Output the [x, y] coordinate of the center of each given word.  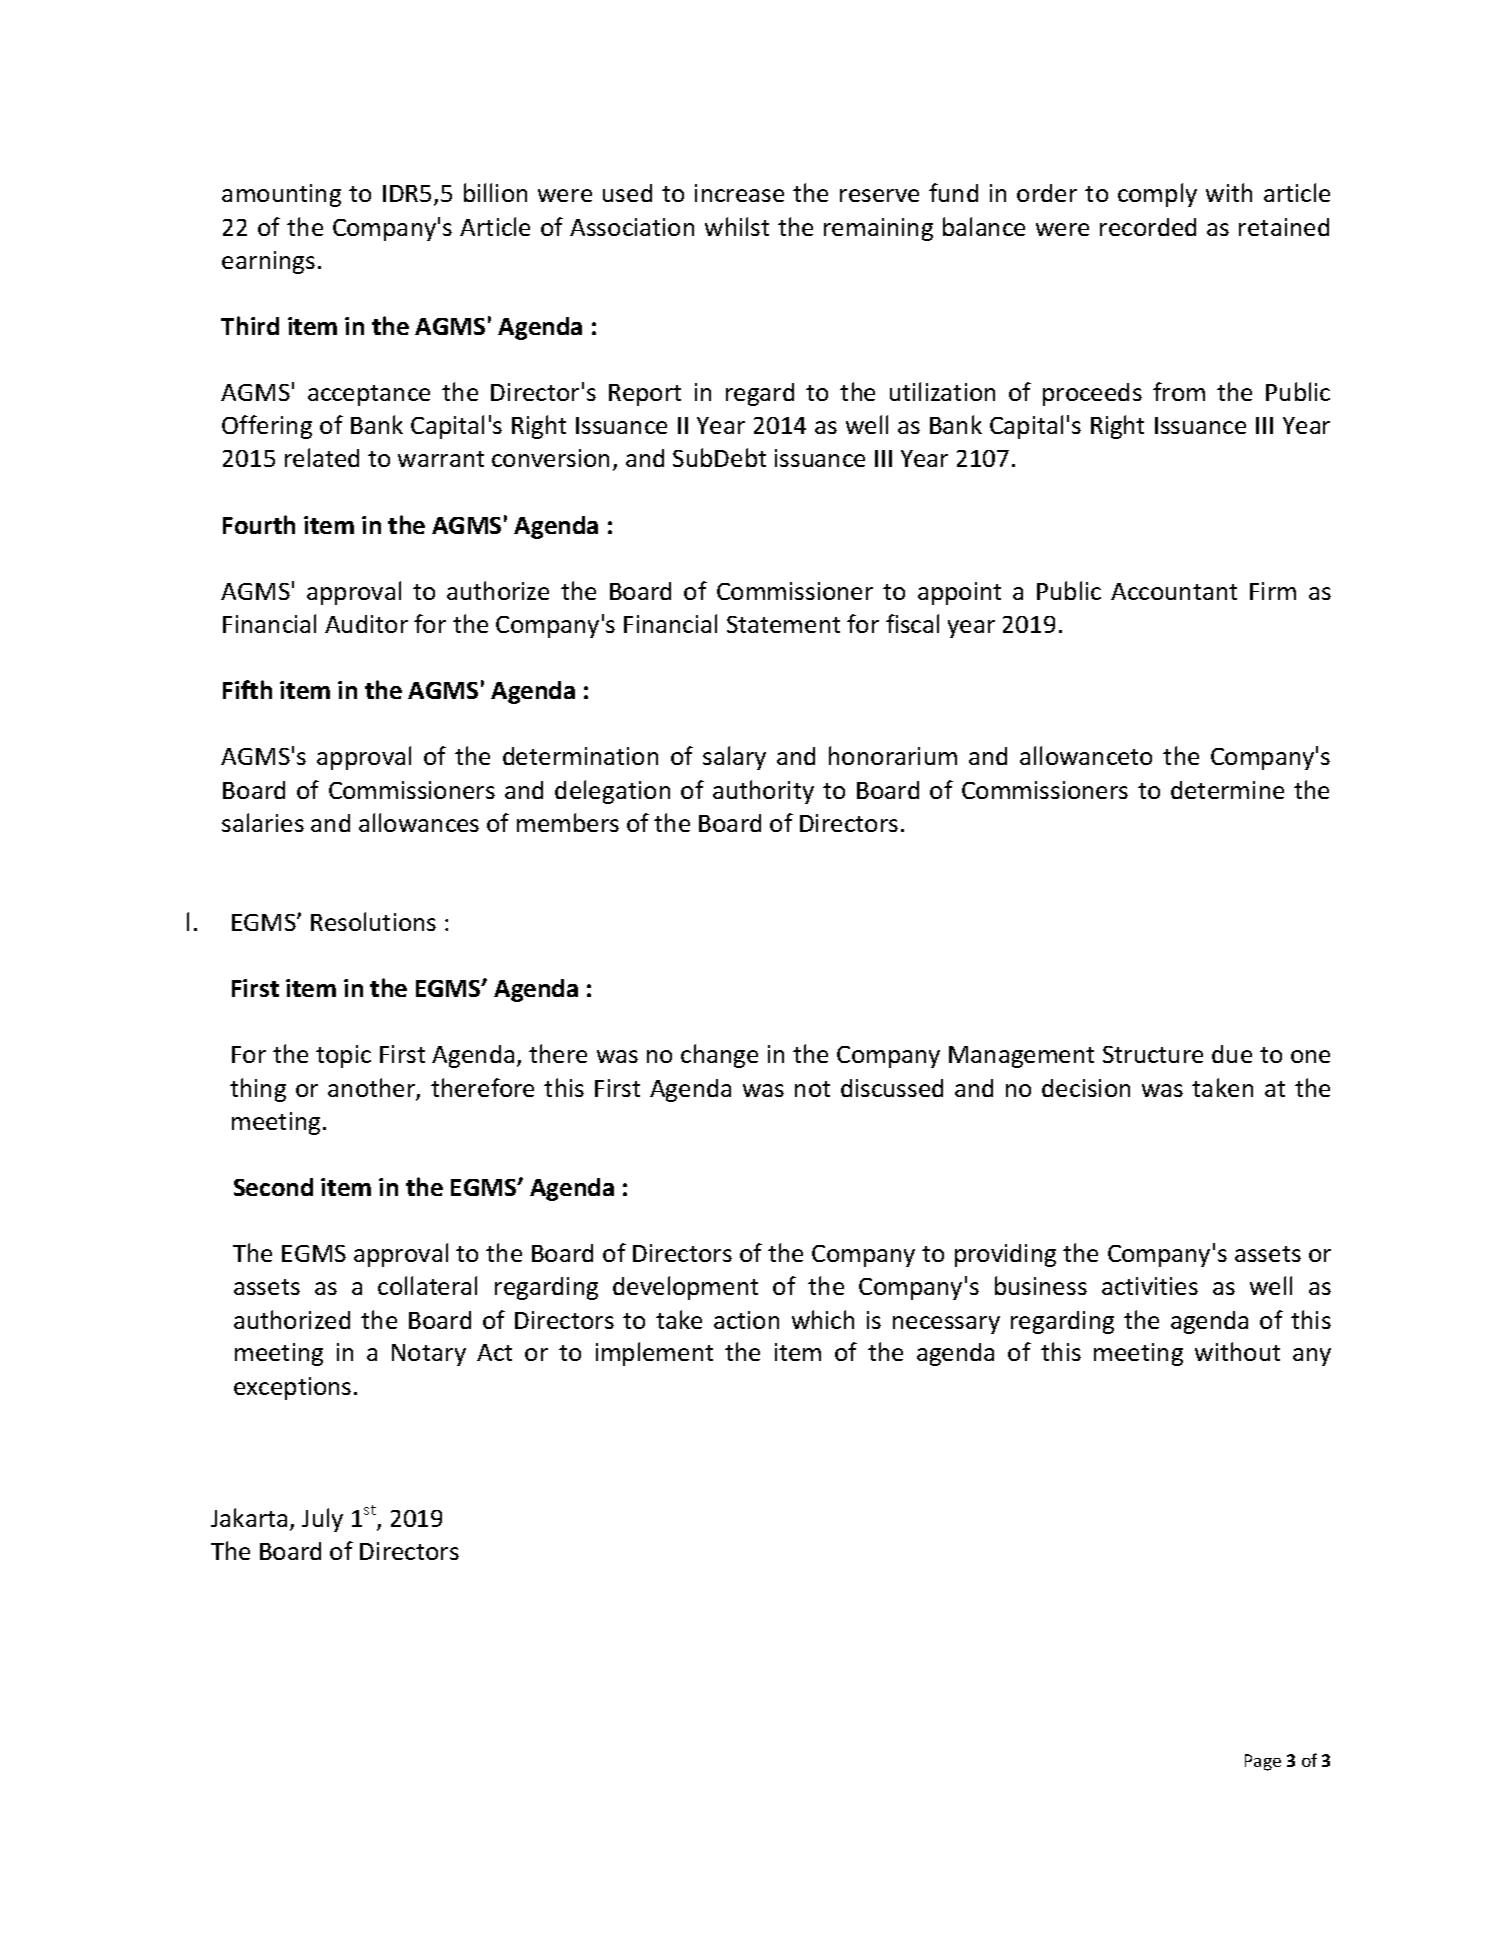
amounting [281, 195]
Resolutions [373, 921]
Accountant [1174, 591]
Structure [1153, 1054]
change [719, 1056]
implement [654, 1354]
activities [1150, 1286]
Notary [429, 1355]
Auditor [366, 624]
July [322, 1520]
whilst [737, 226]
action [746, 1320]
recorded [1148, 227]
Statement [783, 624]
